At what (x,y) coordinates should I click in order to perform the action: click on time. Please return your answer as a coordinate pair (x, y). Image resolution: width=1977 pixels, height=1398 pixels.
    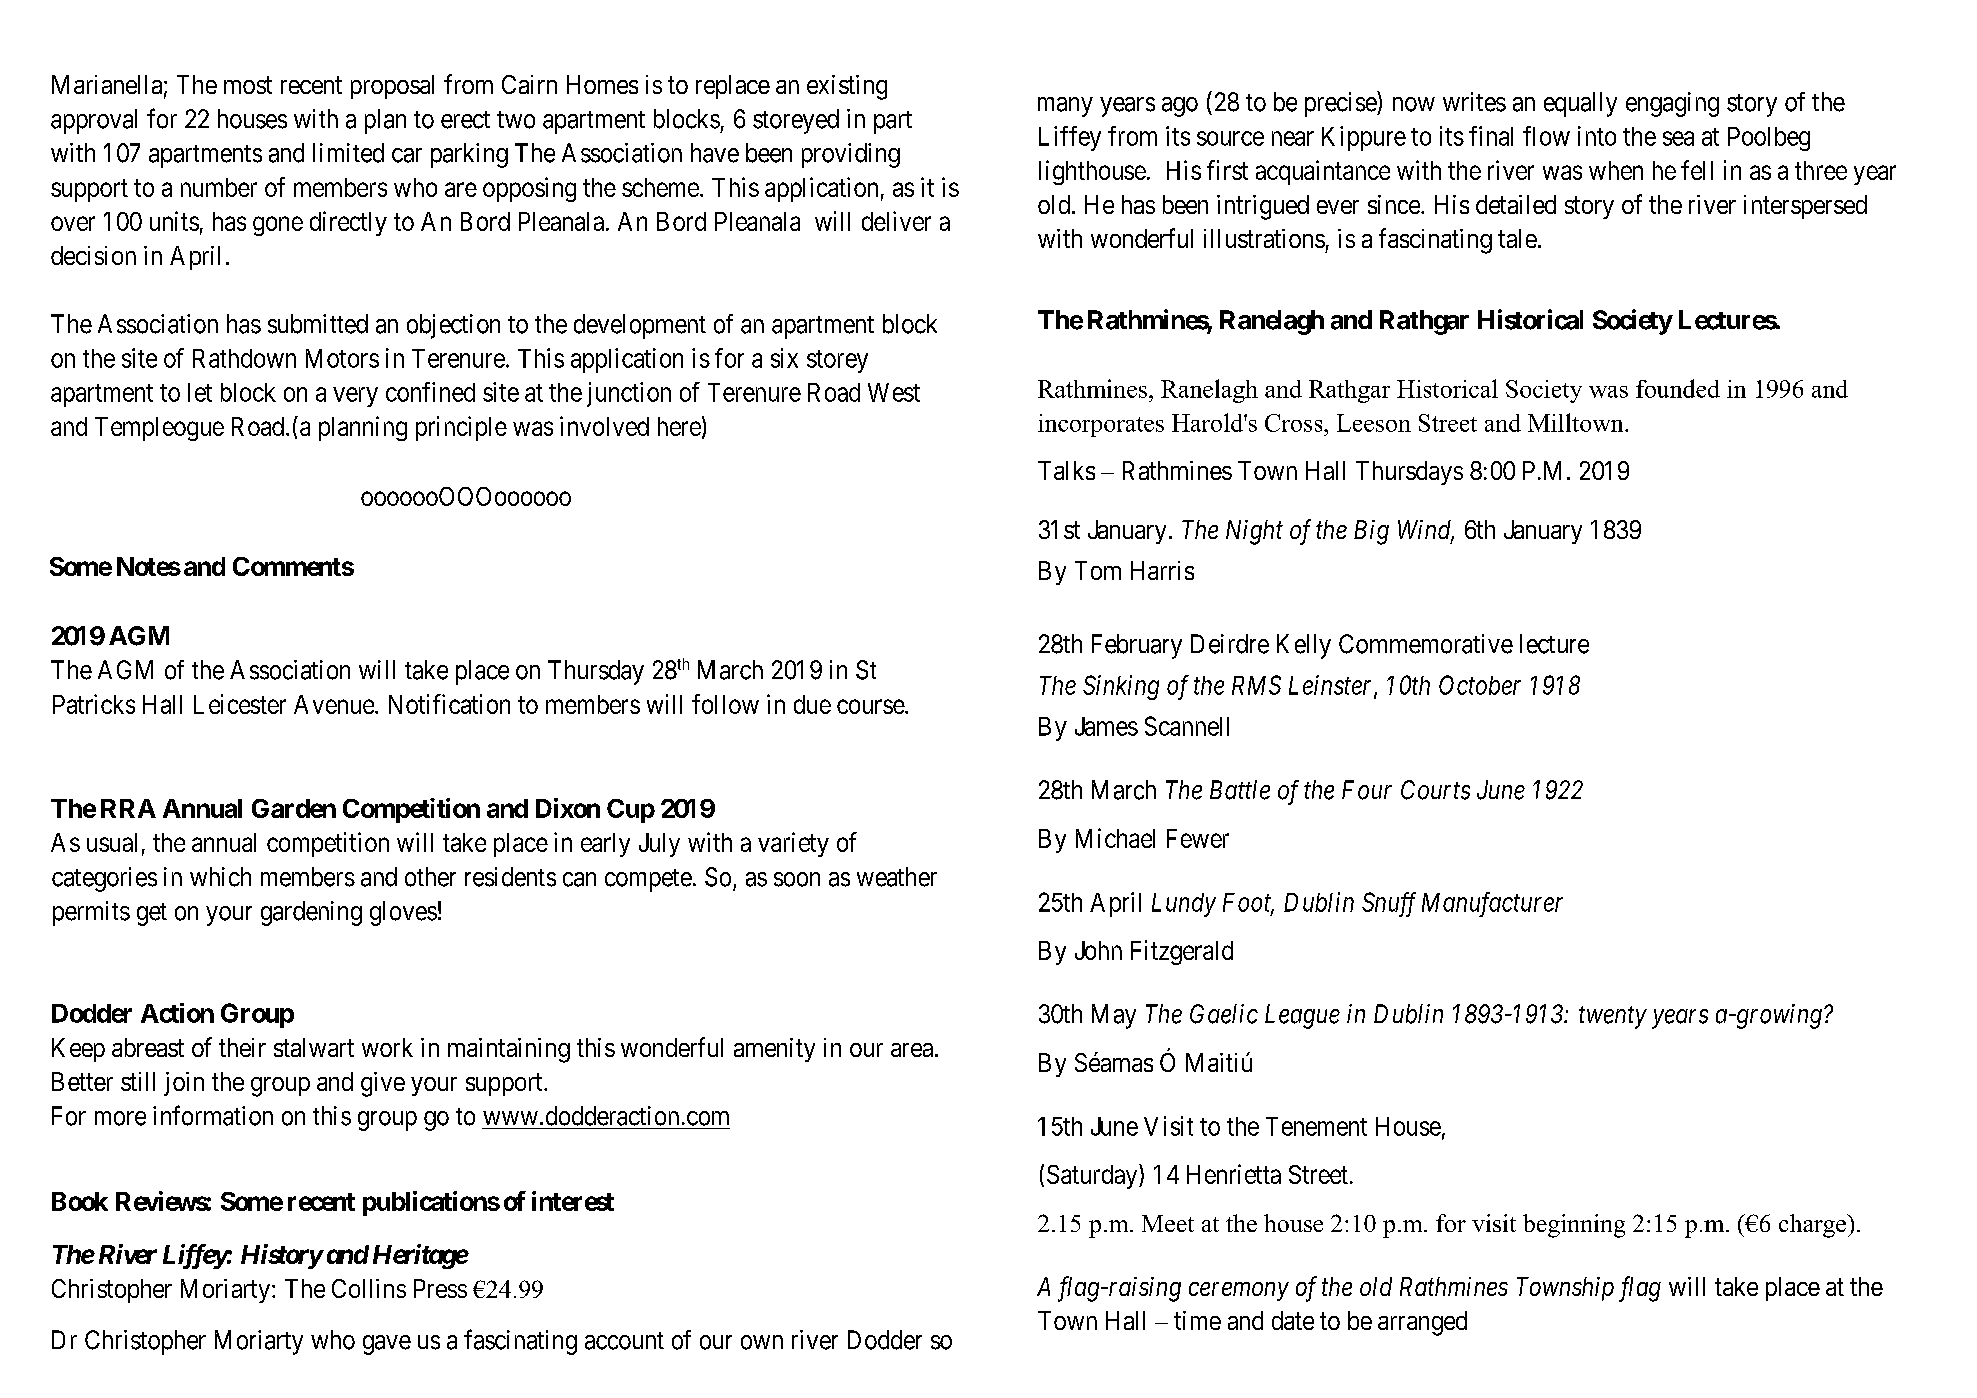
    Looking at the image, I should click on (1197, 1320).
